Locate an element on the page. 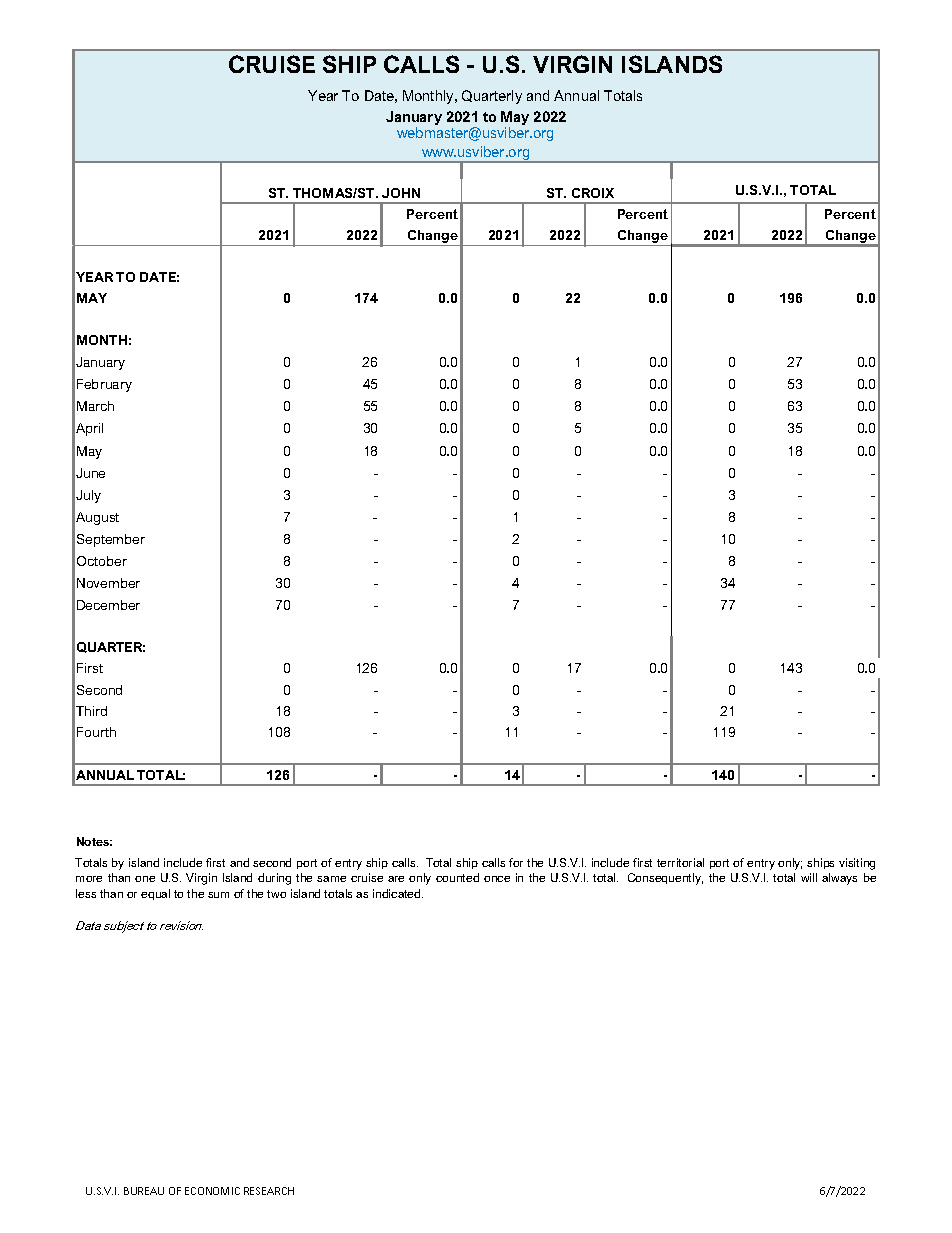 This image has width=952, height=1233. RESEARCH is located at coordinates (269, 1191).
